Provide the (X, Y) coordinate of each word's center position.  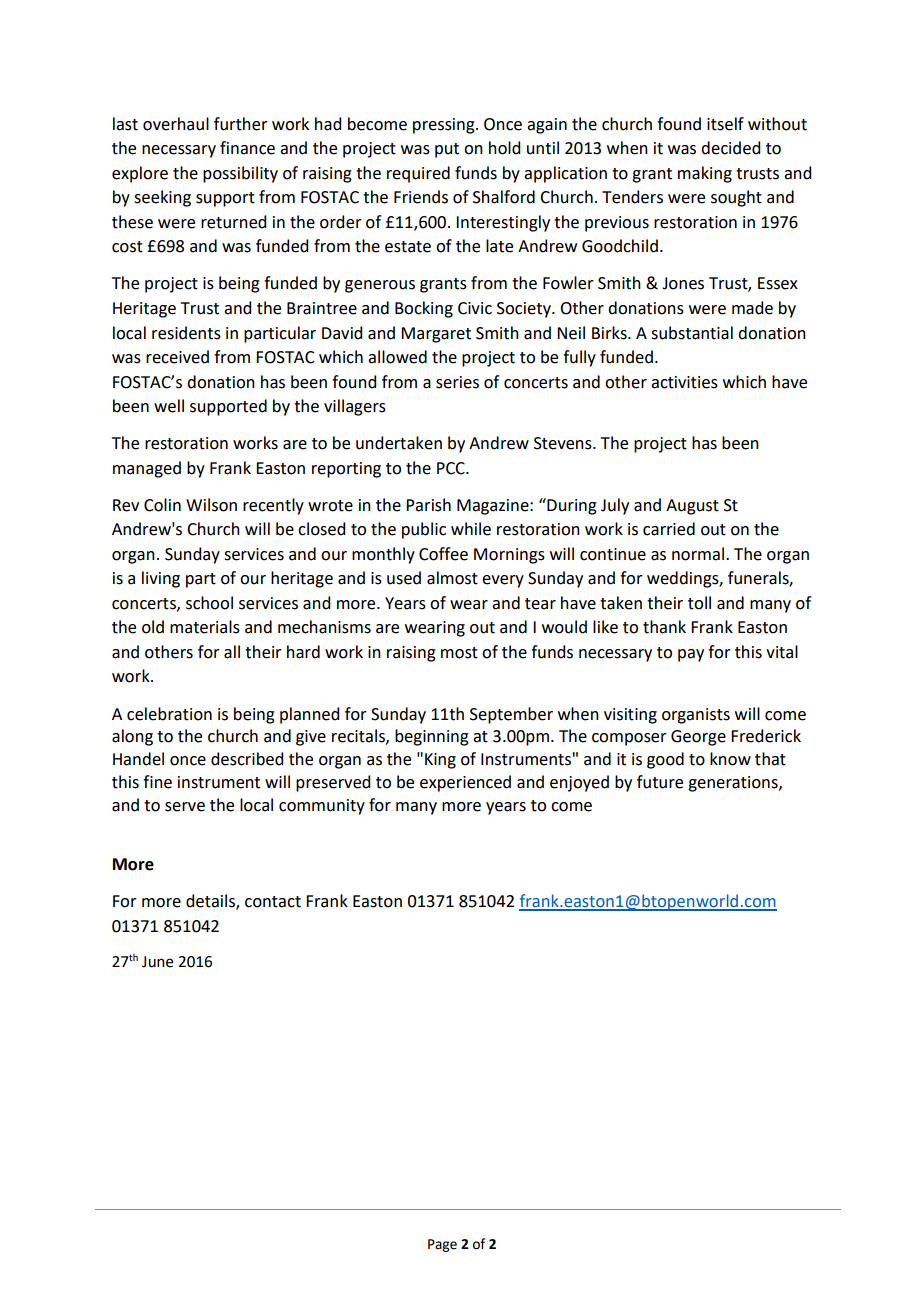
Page (442, 1245)
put (447, 150)
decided (730, 148)
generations (734, 784)
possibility (240, 174)
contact (273, 902)
